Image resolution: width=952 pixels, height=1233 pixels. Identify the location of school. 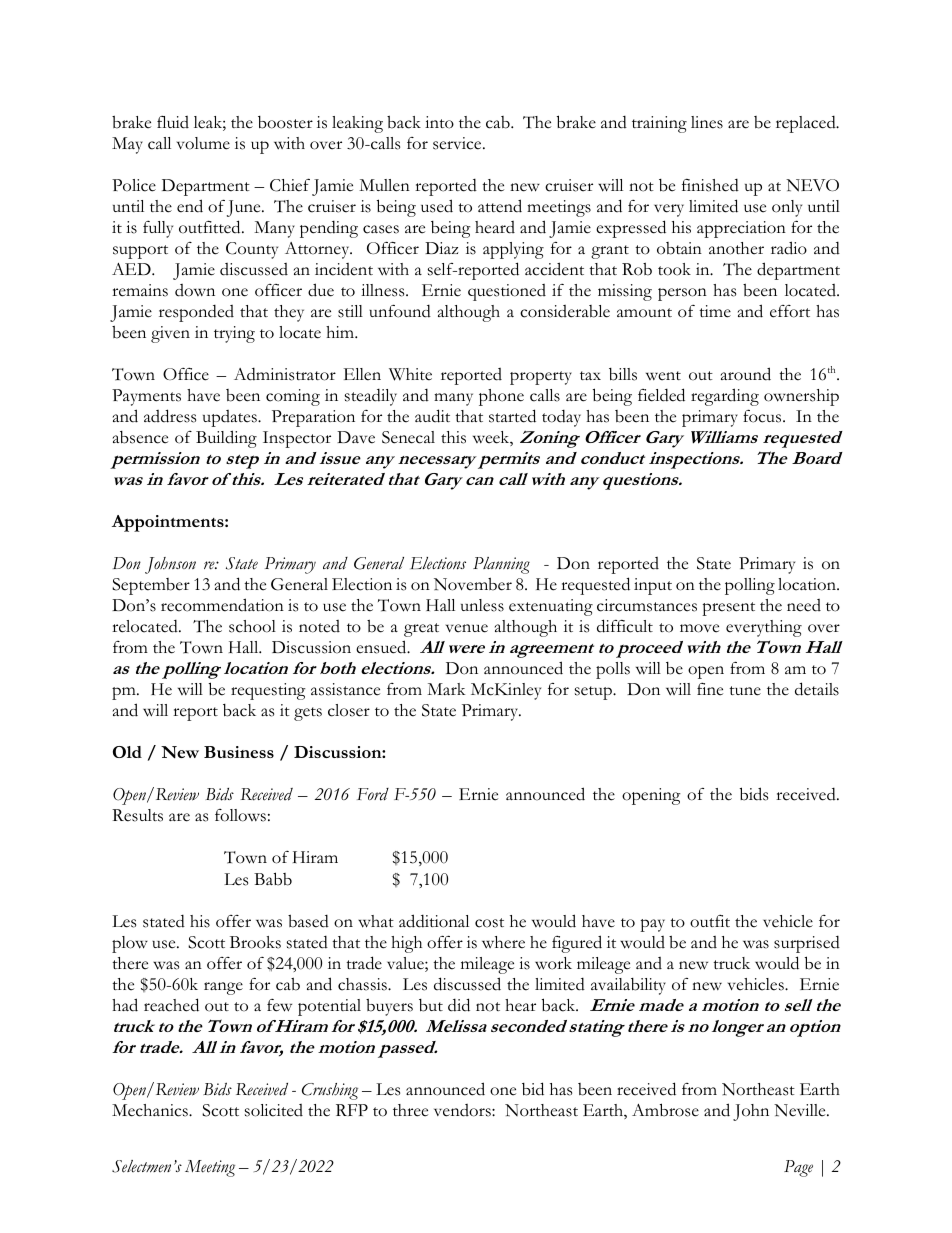
(252, 626).
